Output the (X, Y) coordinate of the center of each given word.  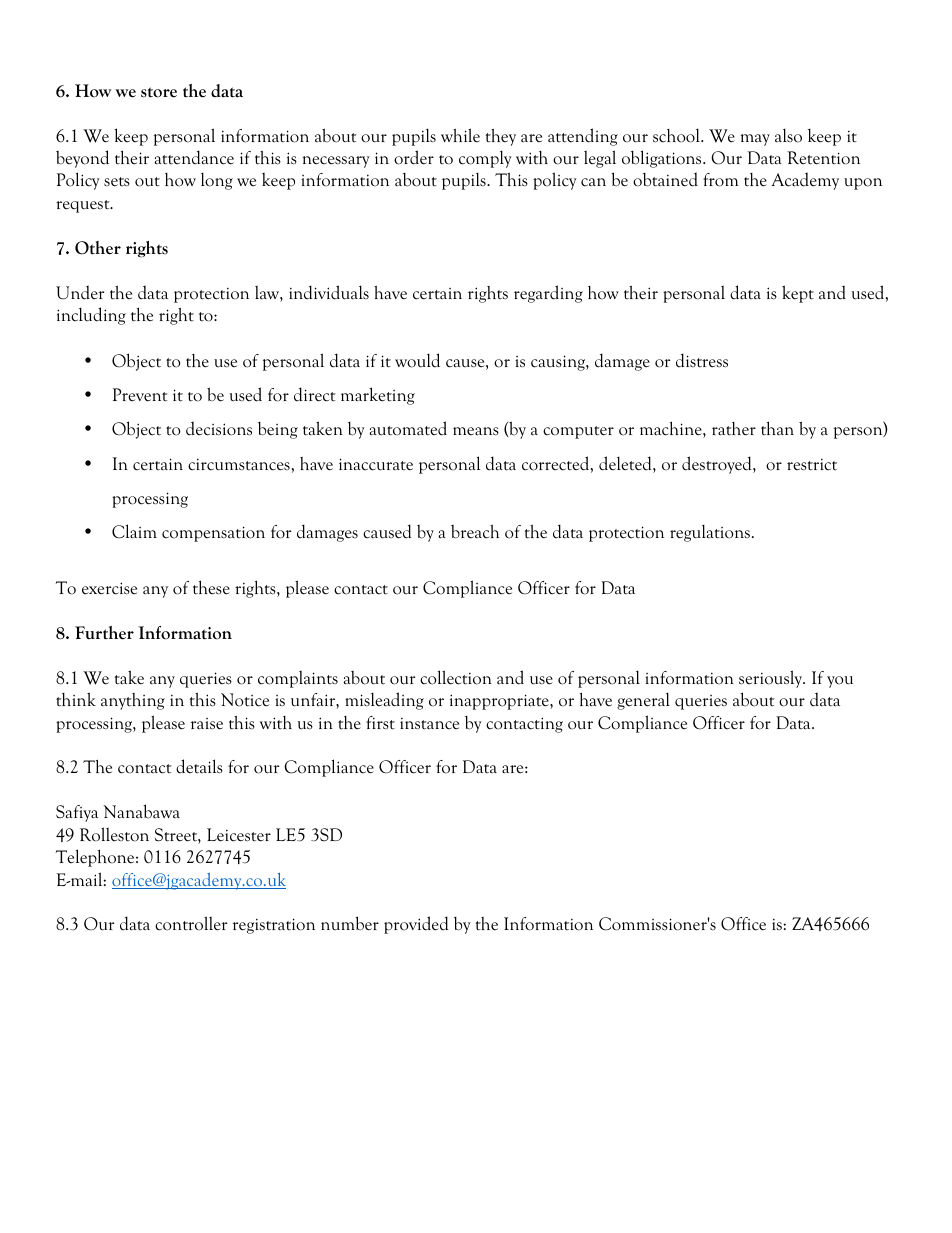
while (460, 135)
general (643, 701)
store (159, 92)
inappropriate (500, 702)
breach (475, 532)
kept (798, 294)
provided (416, 925)
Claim (134, 531)
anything (133, 701)
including (91, 316)
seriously (772, 679)
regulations (710, 533)
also (788, 135)
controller (191, 923)
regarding (548, 294)
